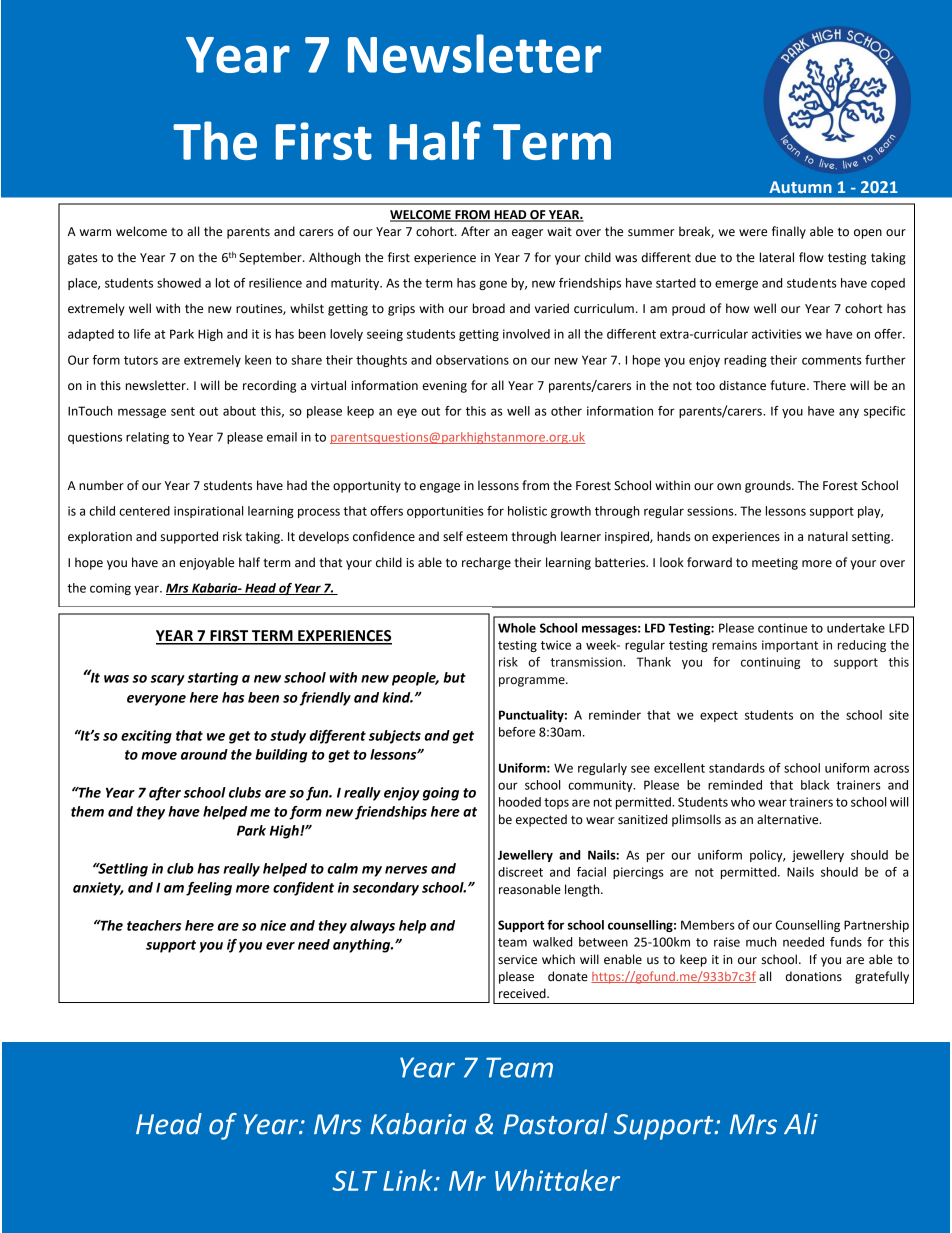 This screenshot has height=1233, width=952. Describe the element at coordinates (789, 232) in the screenshot. I see `finally` at that location.
